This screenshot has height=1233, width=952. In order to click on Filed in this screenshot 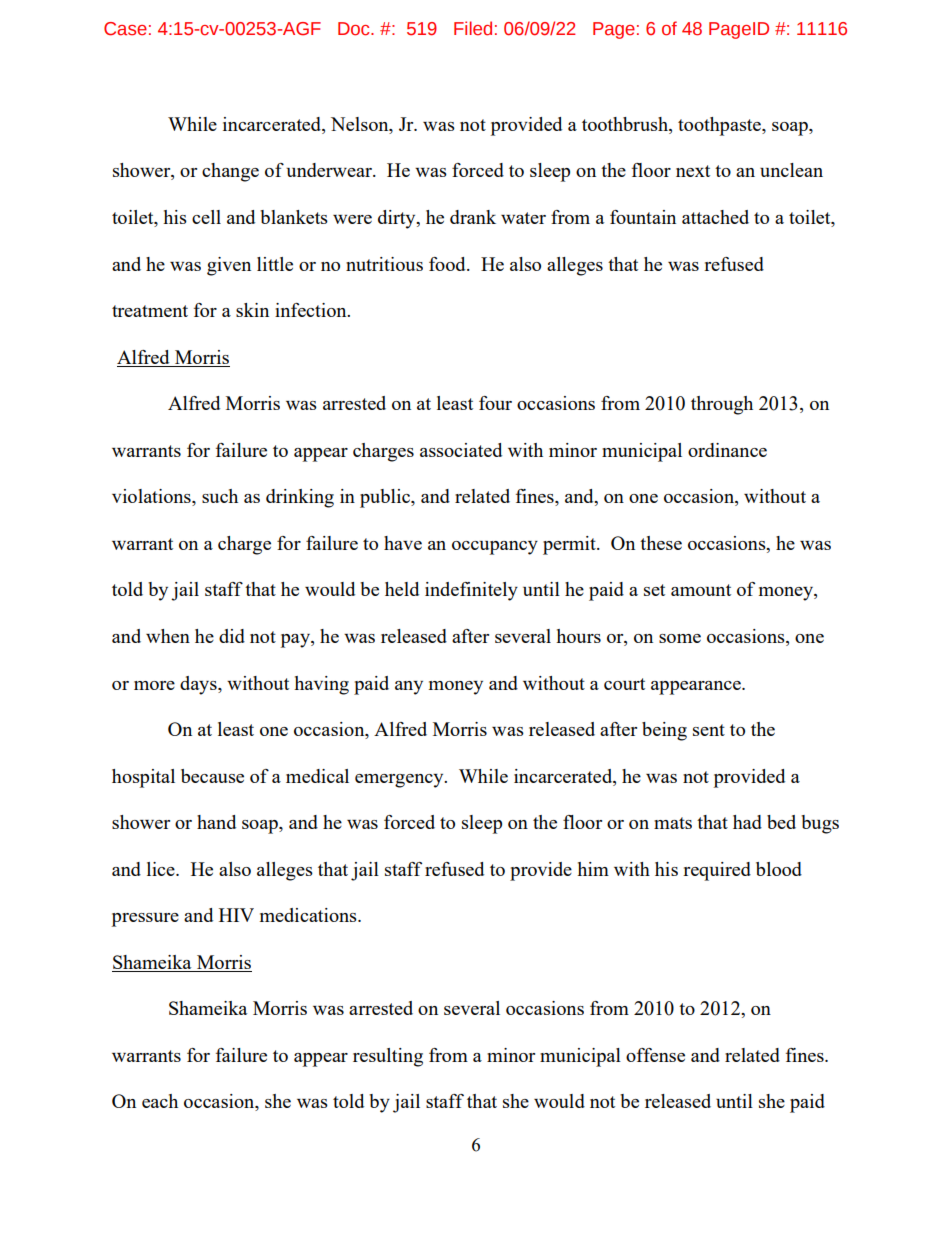, I will do `click(473, 28)`.
